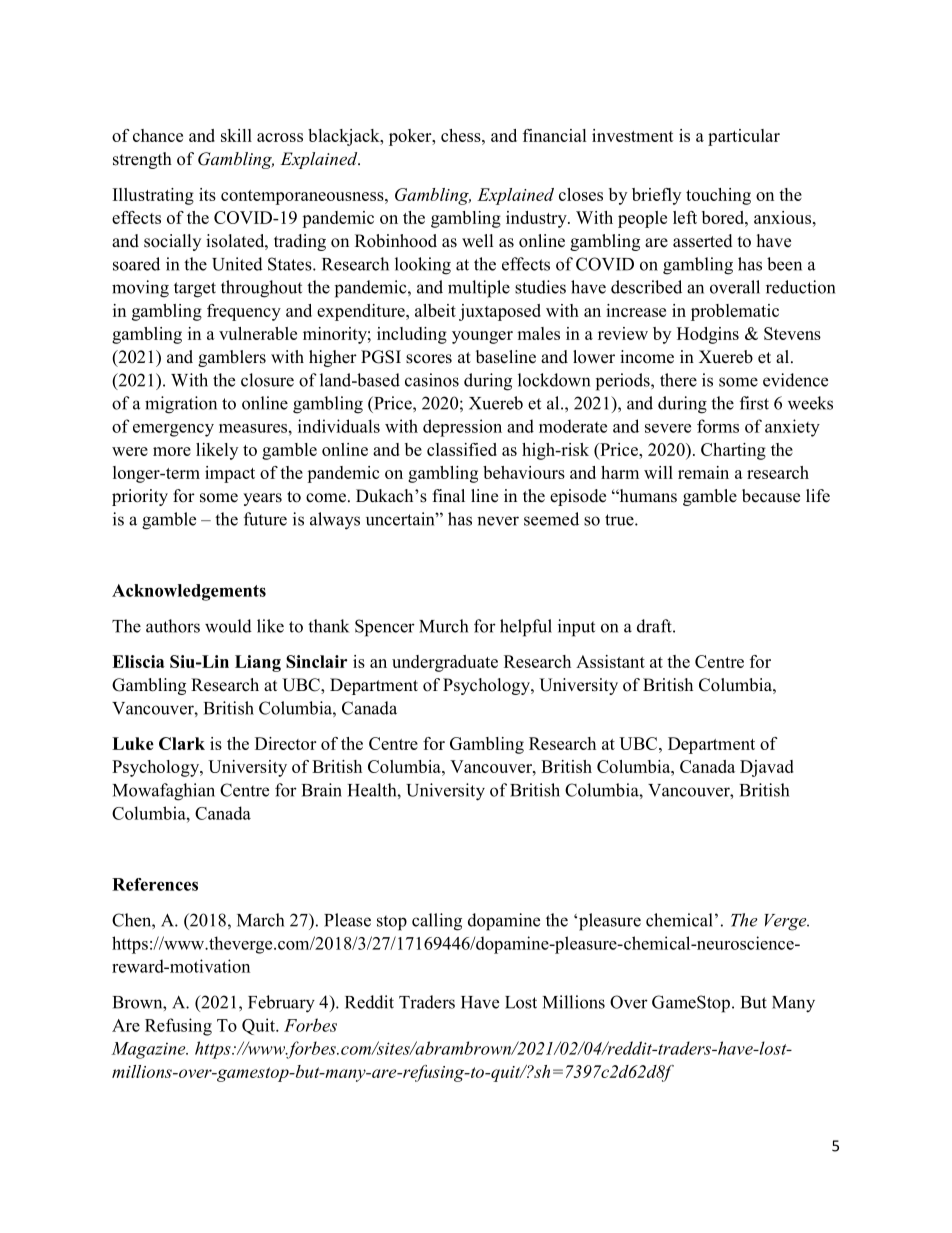  Describe the element at coordinates (182, 743) in the document. I see `Clark` at that location.
